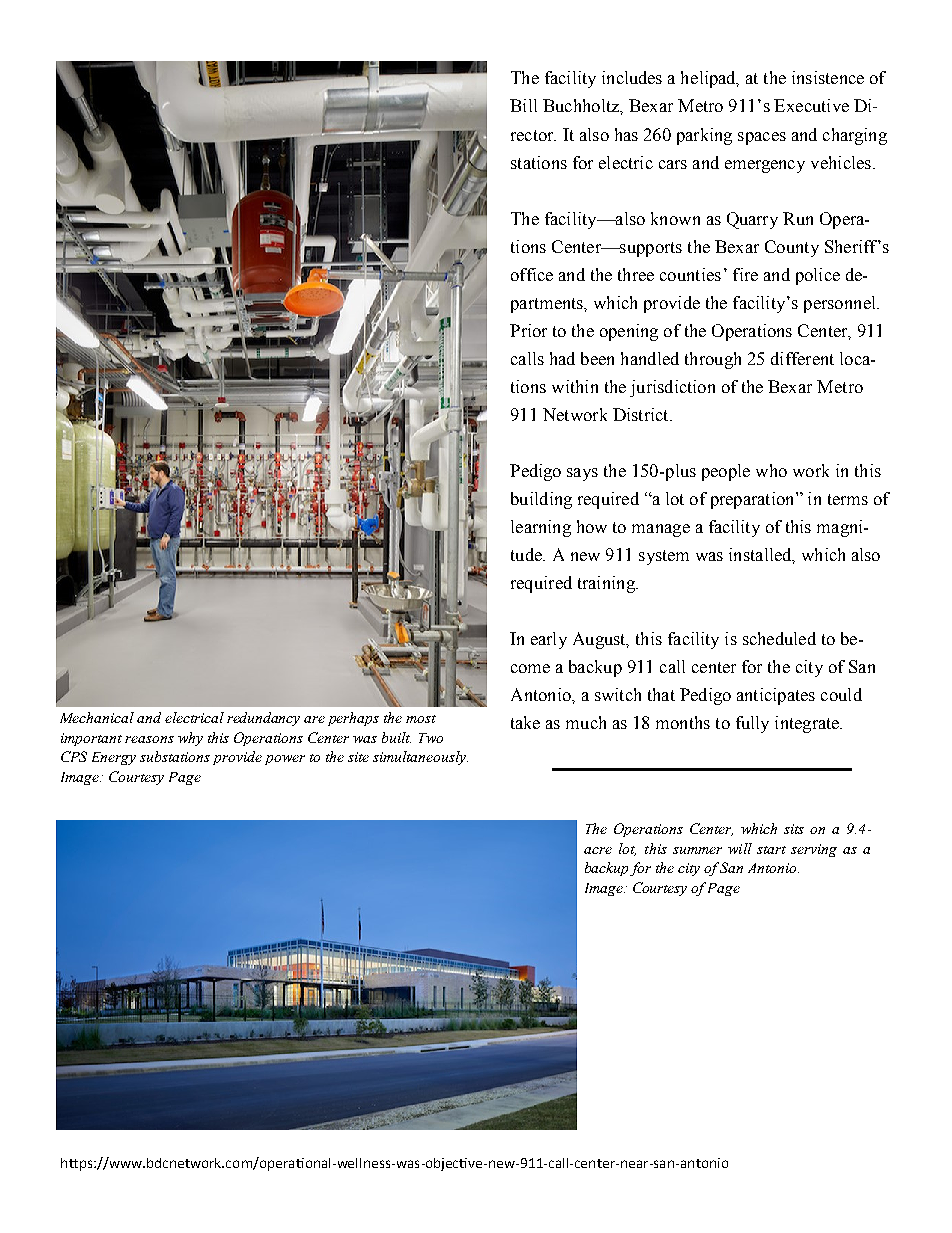 The width and height of the image is (952, 1233). Describe the element at coordinates (114, 758) in the image. I see `Energy` at that location.
